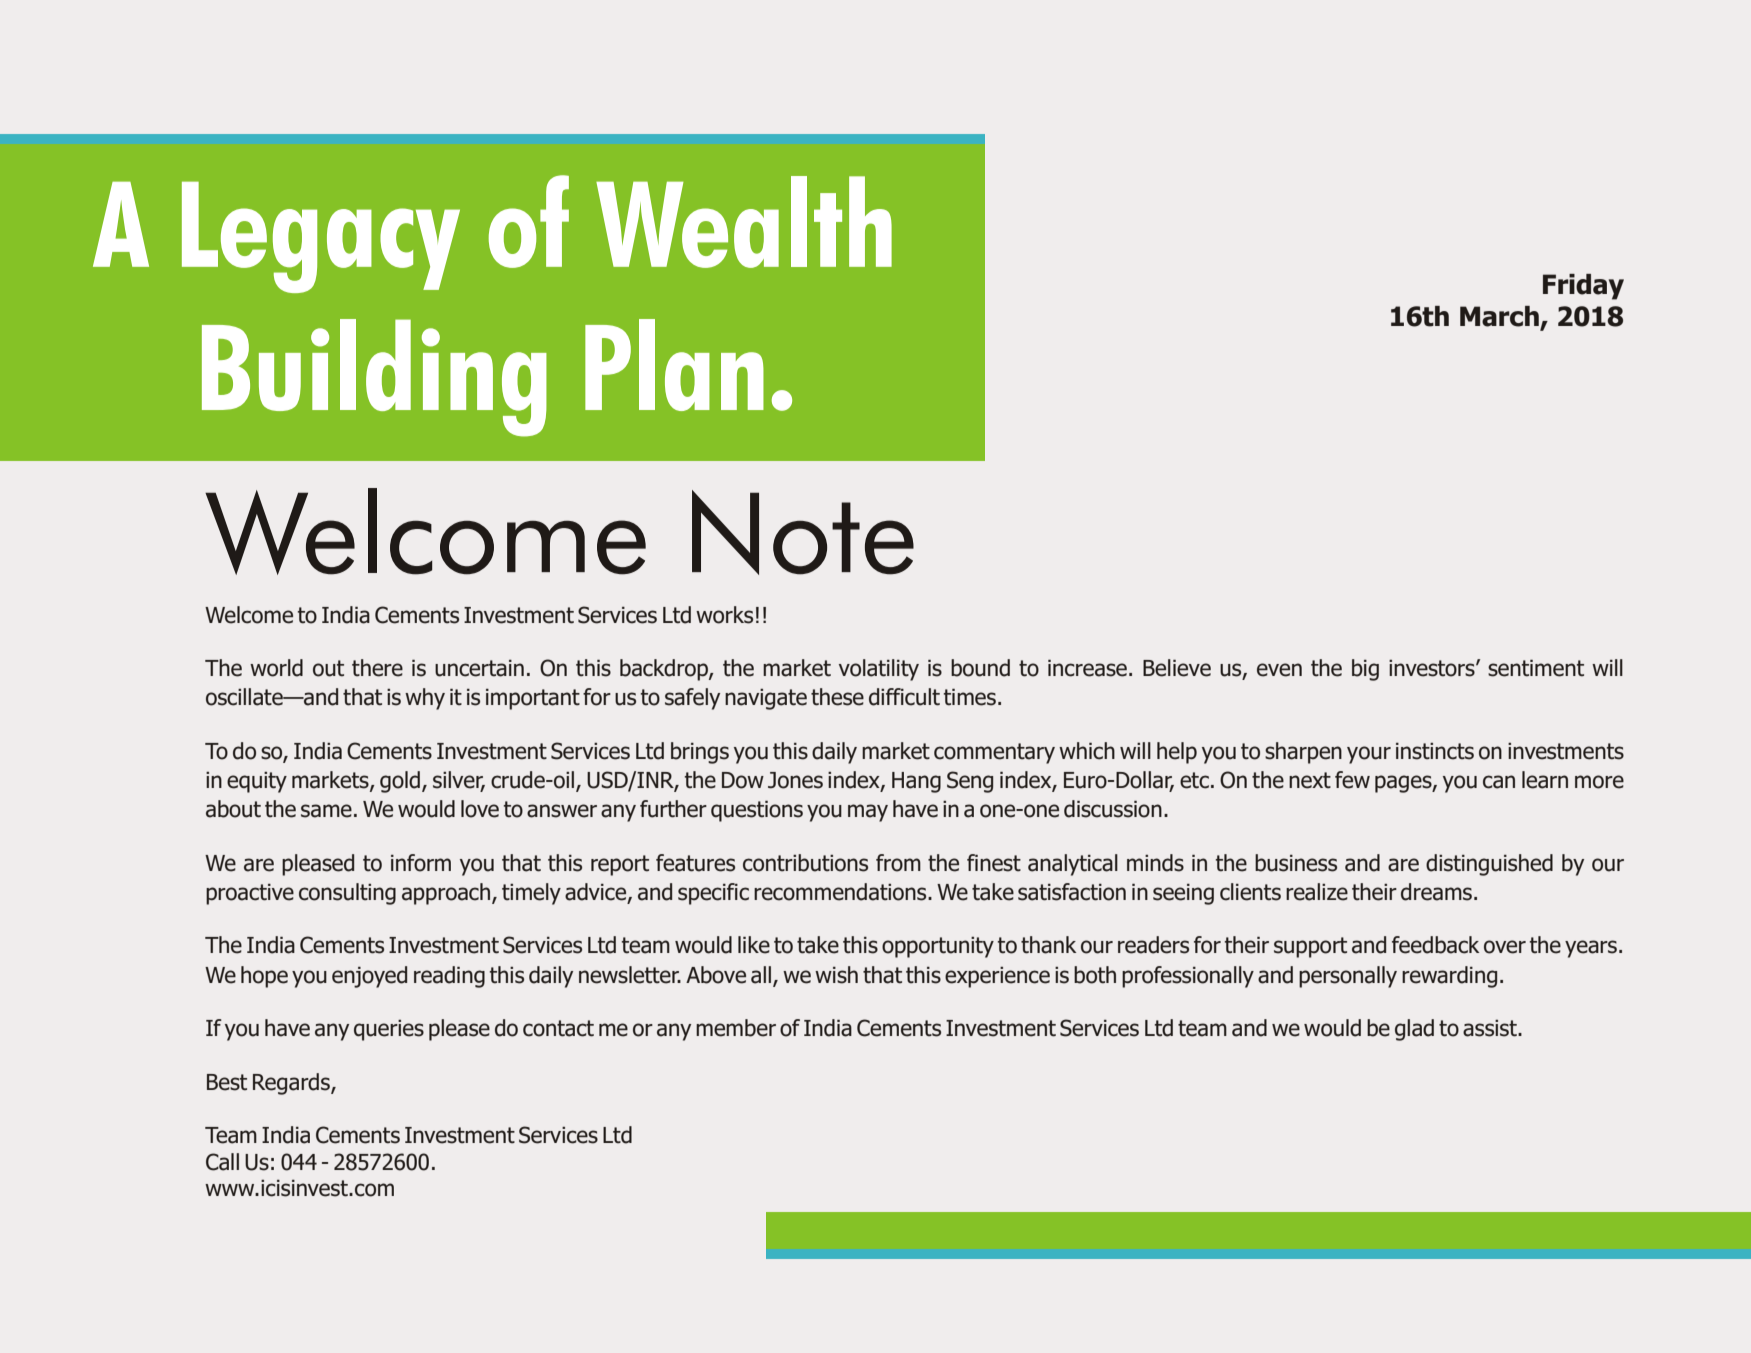 This image has height=1353, width=1751. Describe the element at coordinates (321, 237) in the image. I see `Legacy` at that location.
